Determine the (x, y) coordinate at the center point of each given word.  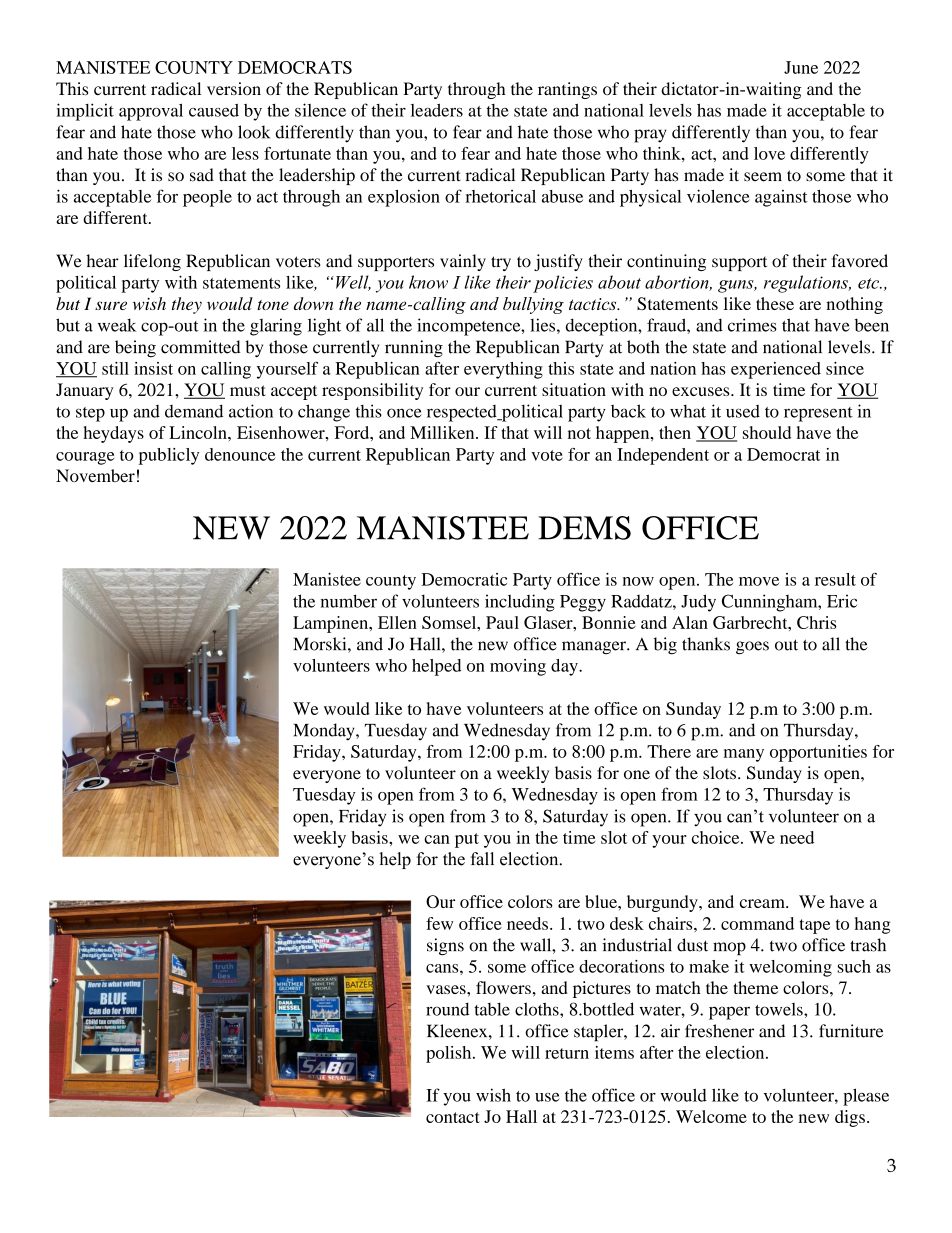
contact (453, 1117)
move (759, 581)
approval (151, 112)
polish (450, 1054)
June (801, 67)
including (520, 603)
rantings (567, 90)
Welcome (711, 1116)
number (349, 601)
